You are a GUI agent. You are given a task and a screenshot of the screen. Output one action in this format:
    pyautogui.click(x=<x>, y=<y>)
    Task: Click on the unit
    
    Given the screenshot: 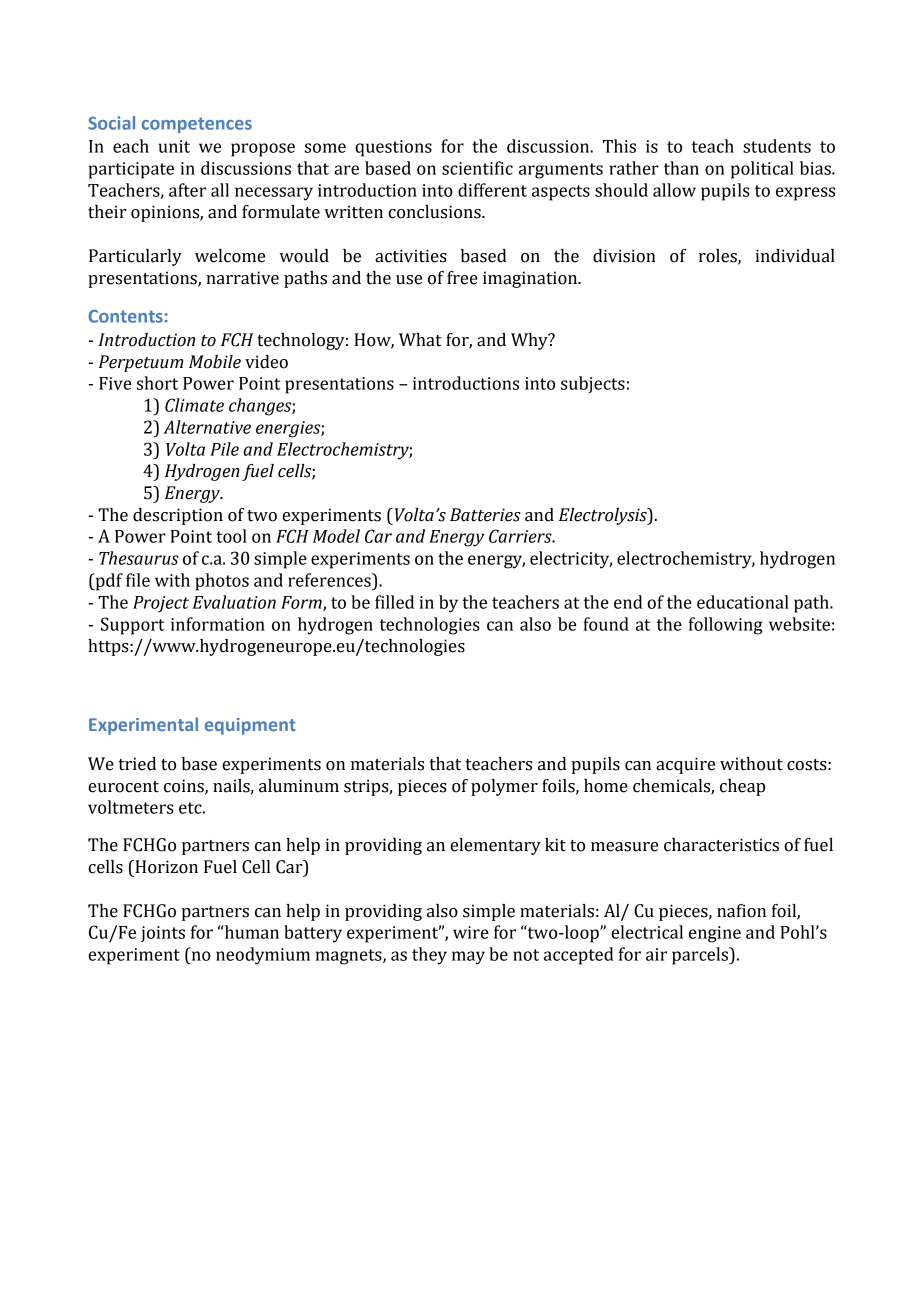 What is the action you would take?
    pyautogui.click(x=174, y=146)
